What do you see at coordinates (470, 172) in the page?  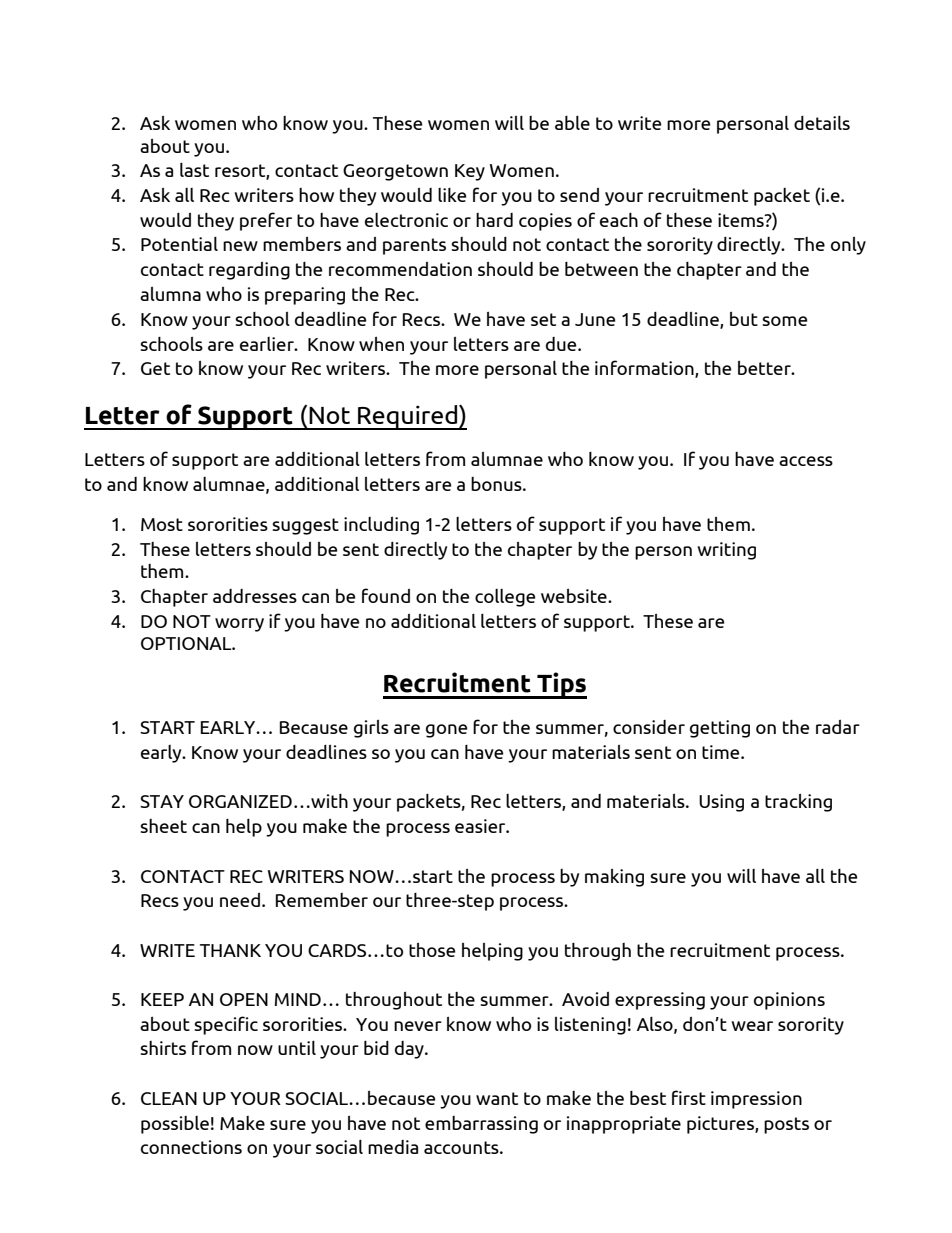 I see `Key` at bounding box center [470, 172].
